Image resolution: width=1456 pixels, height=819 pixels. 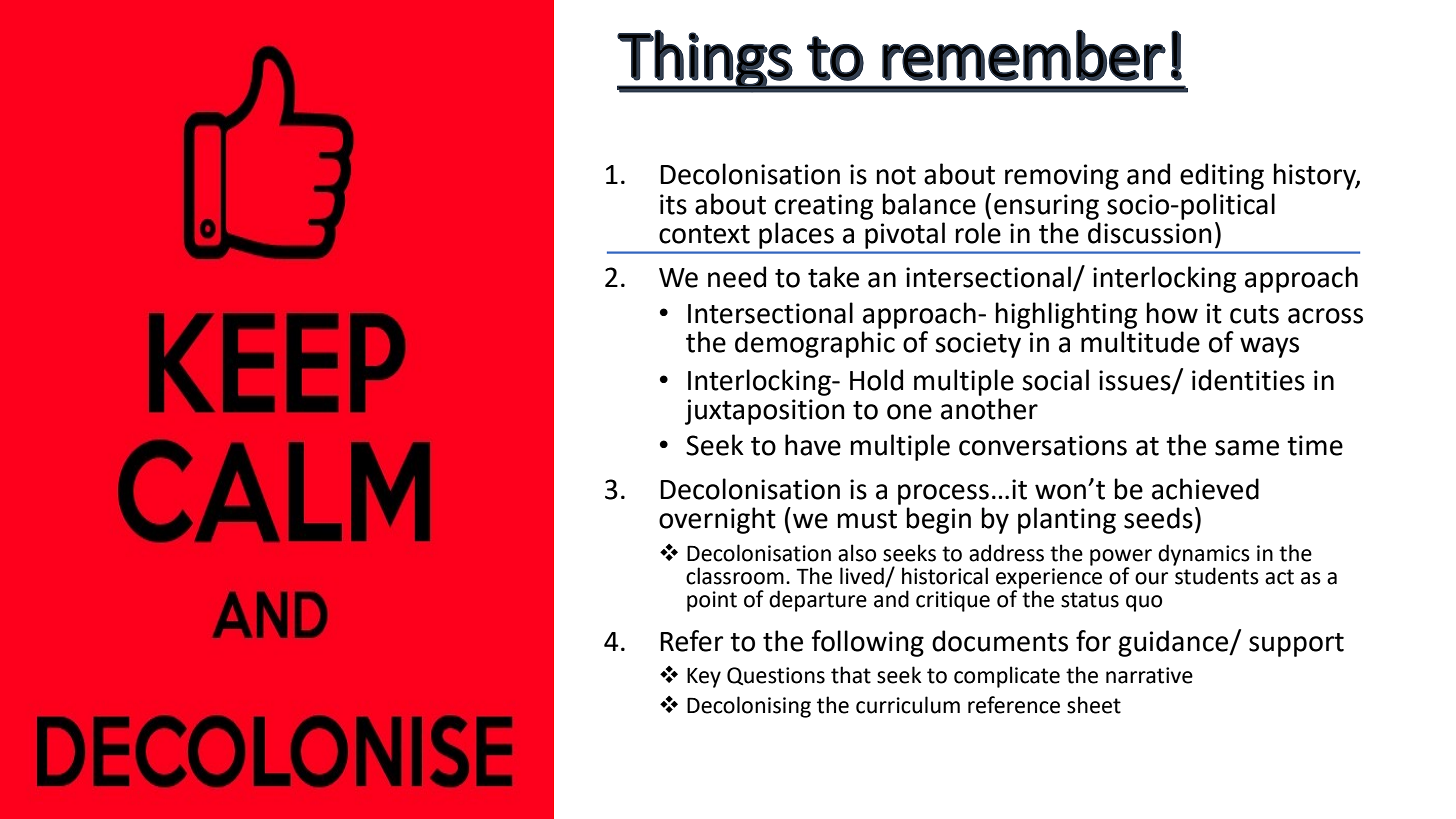 What do you see at coordinates (1222, 176) in the document?
I see `editing` at bounding box center [1222, 176].
